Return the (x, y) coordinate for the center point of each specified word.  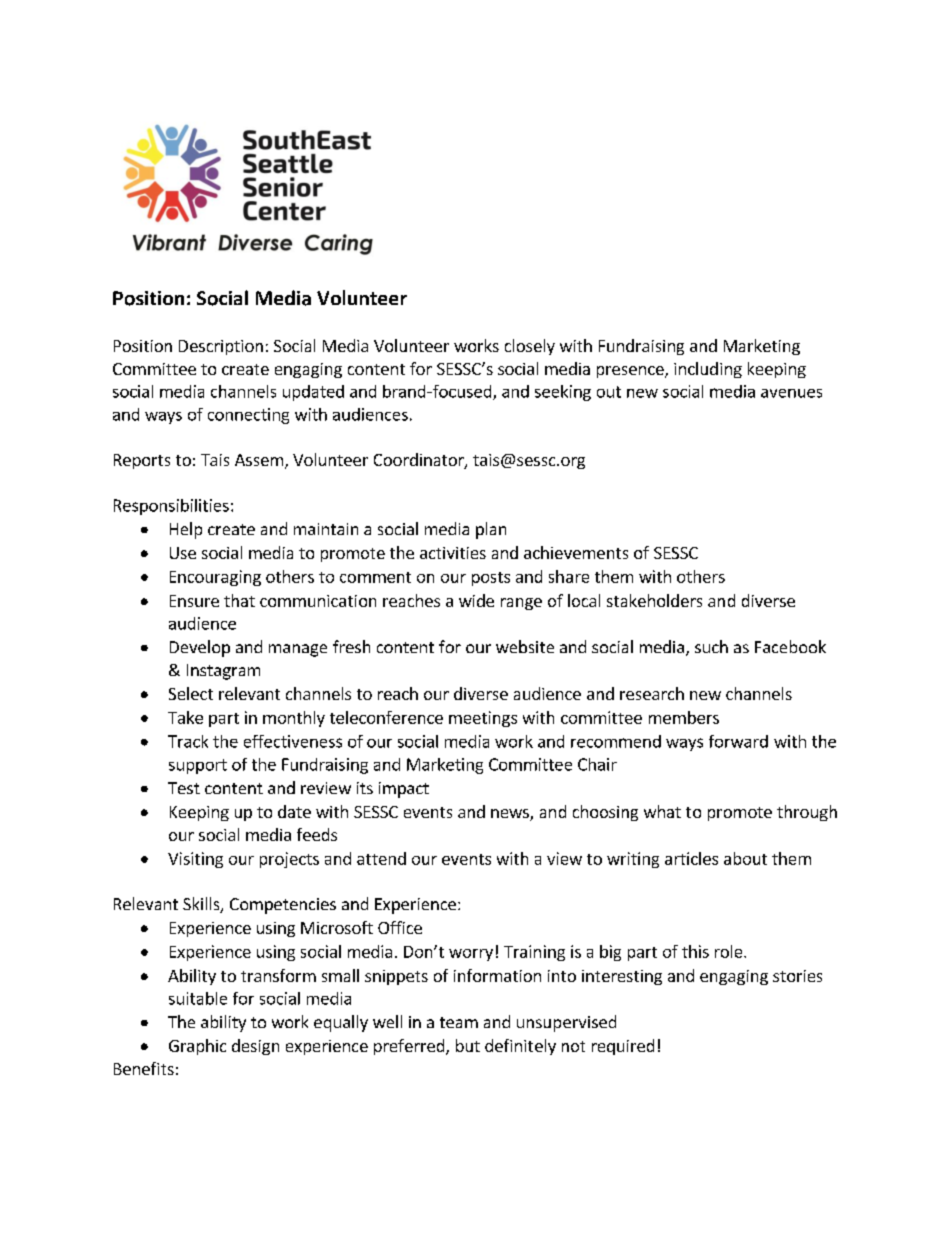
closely (530, 347)
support (198, 766)
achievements (576, 552)
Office (400, 927)
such (711, 646)
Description (221, 347)
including (708, 370)
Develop (200, 648)
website (525, 646)
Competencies (283, 906)
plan (491, 530)
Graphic (197, 1047)
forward (738, 741)
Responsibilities (171, 507)
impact (404, 790)
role (730, 951)
